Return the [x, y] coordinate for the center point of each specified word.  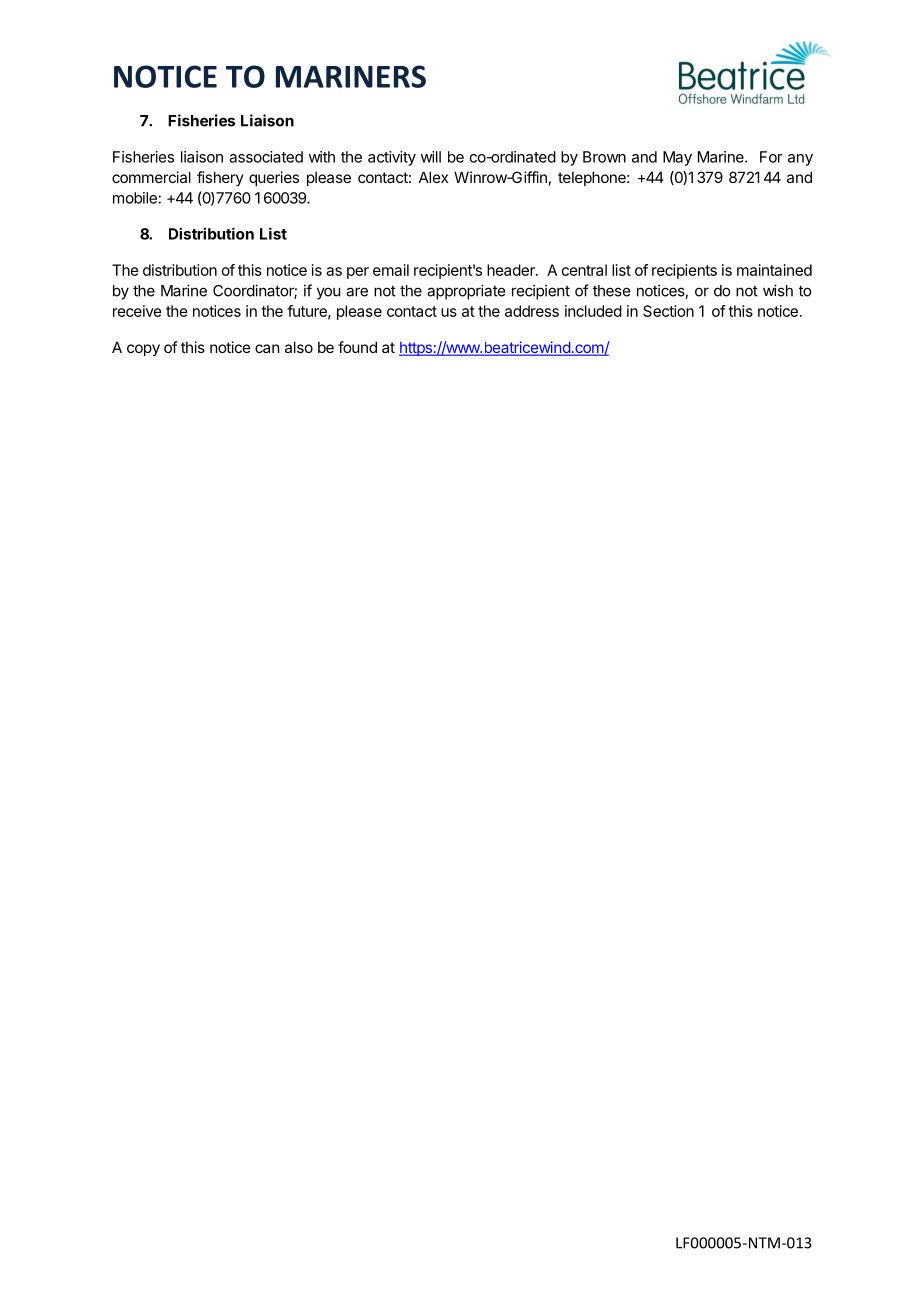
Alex [433, 177]
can [267, 348]
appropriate [466, 292]
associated [266, 157]
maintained [774, 270]
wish [778, 290]
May [677, 158]
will [431, 157]
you [329, 293]
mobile [136, 198]
